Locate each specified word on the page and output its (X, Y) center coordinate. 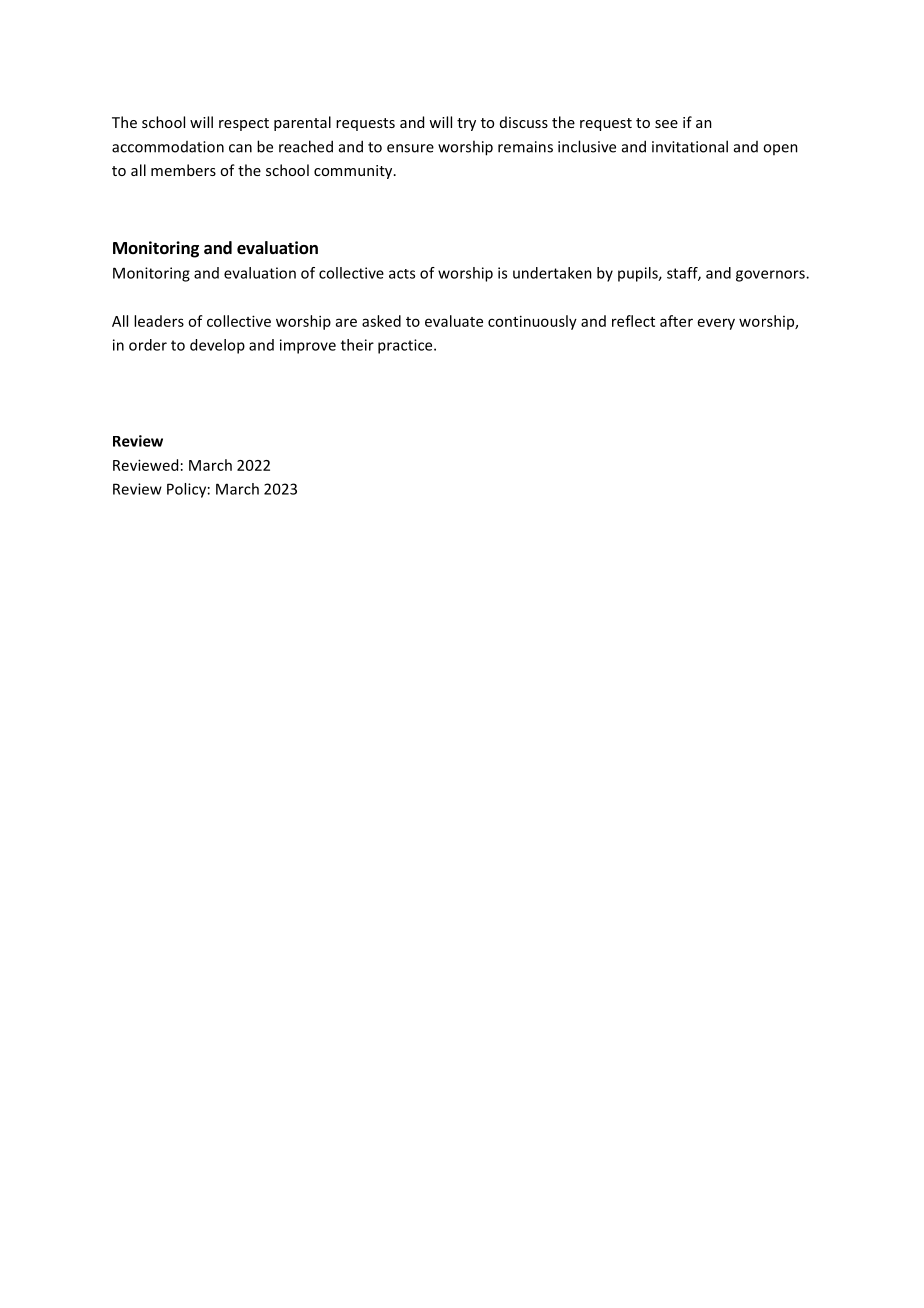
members (183, 170)
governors (771, 276)
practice (406, 346)
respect (244, 124)
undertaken (552, 273)
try (466, 124)
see (666, 124)
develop (217, 346)
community (354, 172)
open (780, 149)
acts (402, 274)
